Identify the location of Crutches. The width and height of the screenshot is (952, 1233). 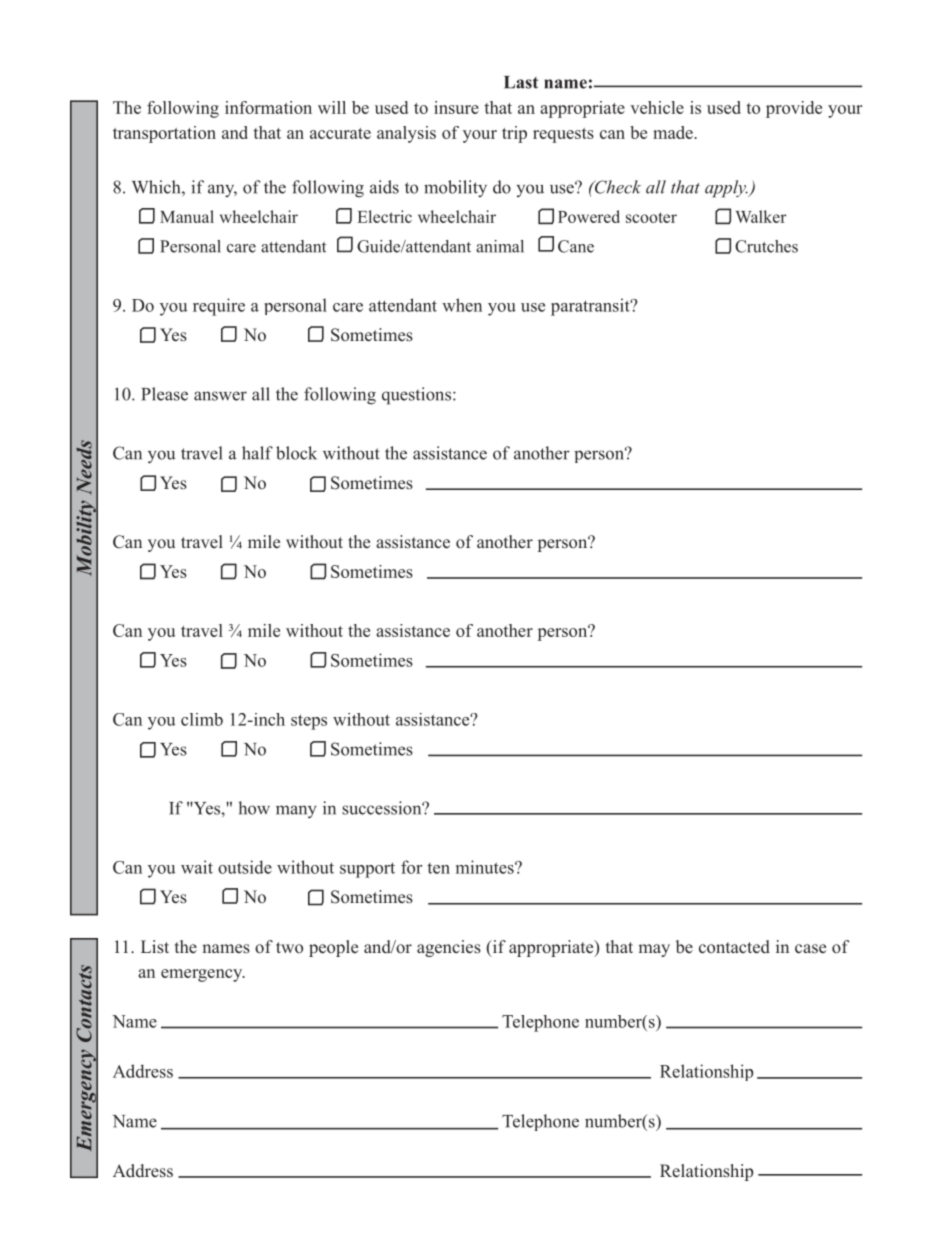
(766, 246).
